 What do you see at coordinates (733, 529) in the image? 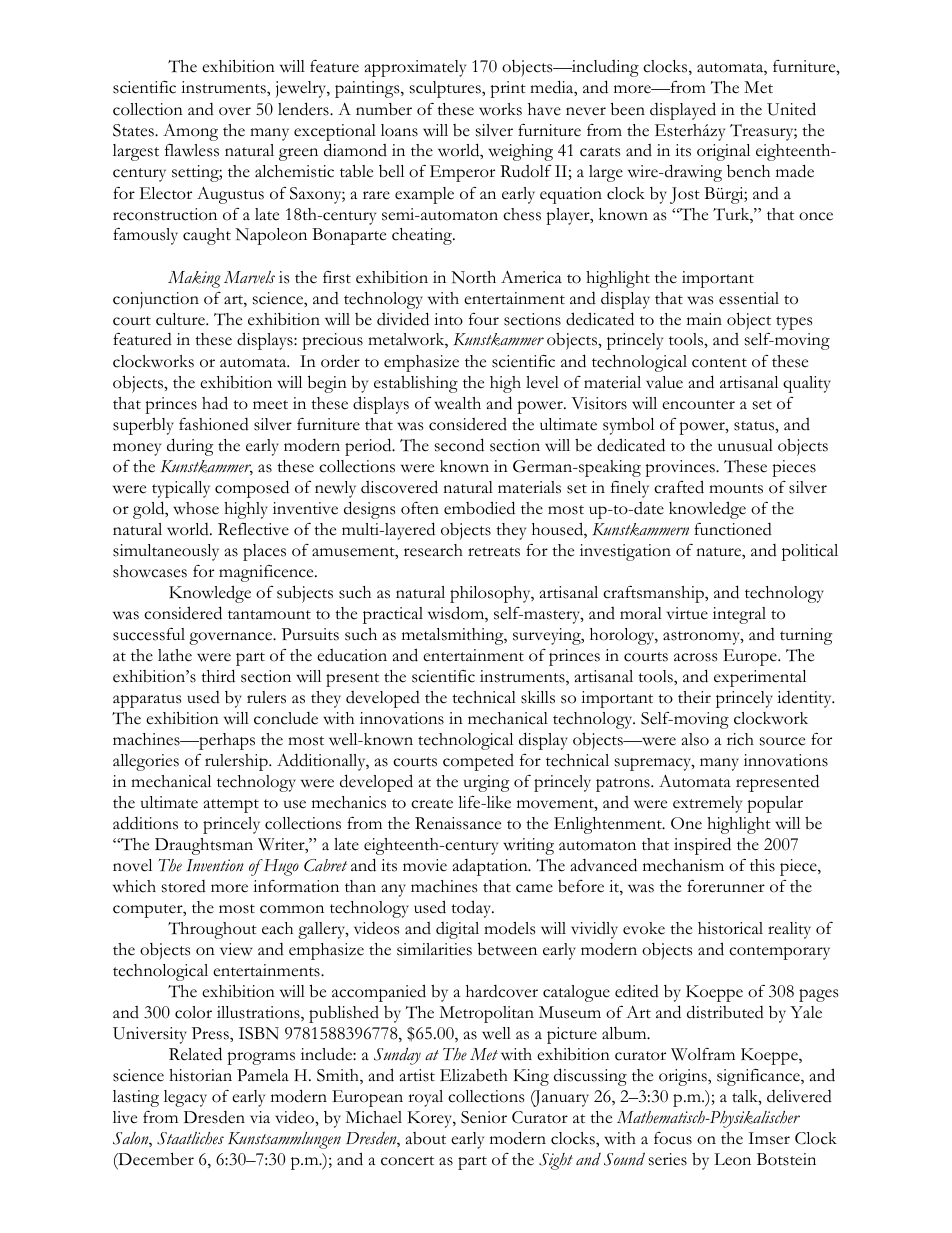
I see `functioned` at bounding box center [733, 529].
